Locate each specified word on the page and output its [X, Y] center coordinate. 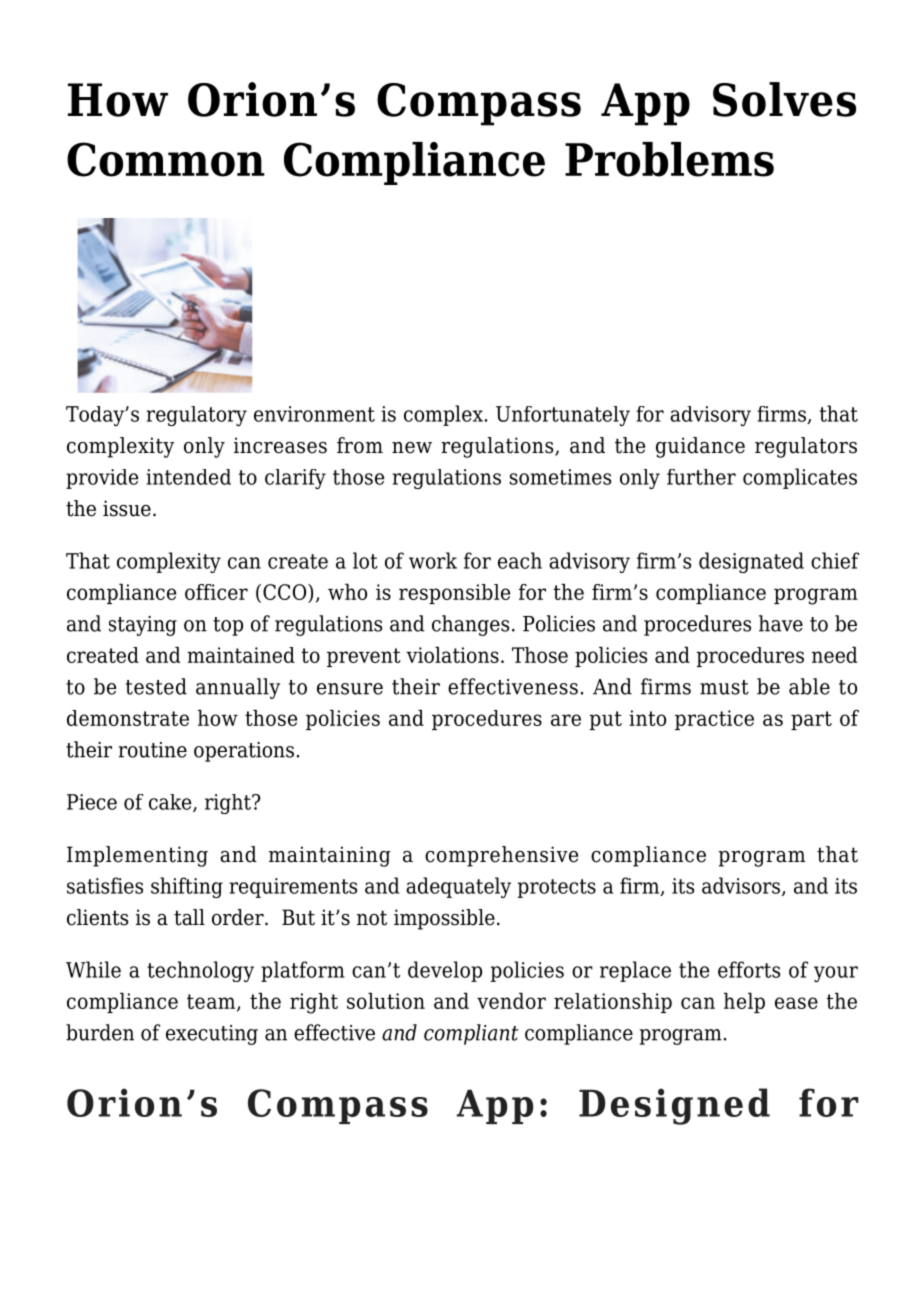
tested [156, 686]
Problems [669, 159]
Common [166, 159]
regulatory [196, 416]
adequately [458, 887]
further [701, 477]
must [724, 687]
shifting [187, 887]
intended [188, 477]
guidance [700, 447]
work [433, 560]
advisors [741, 885]
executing [212, 1035]
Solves [784, 99]
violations [452, 655]
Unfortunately [563, 416]
